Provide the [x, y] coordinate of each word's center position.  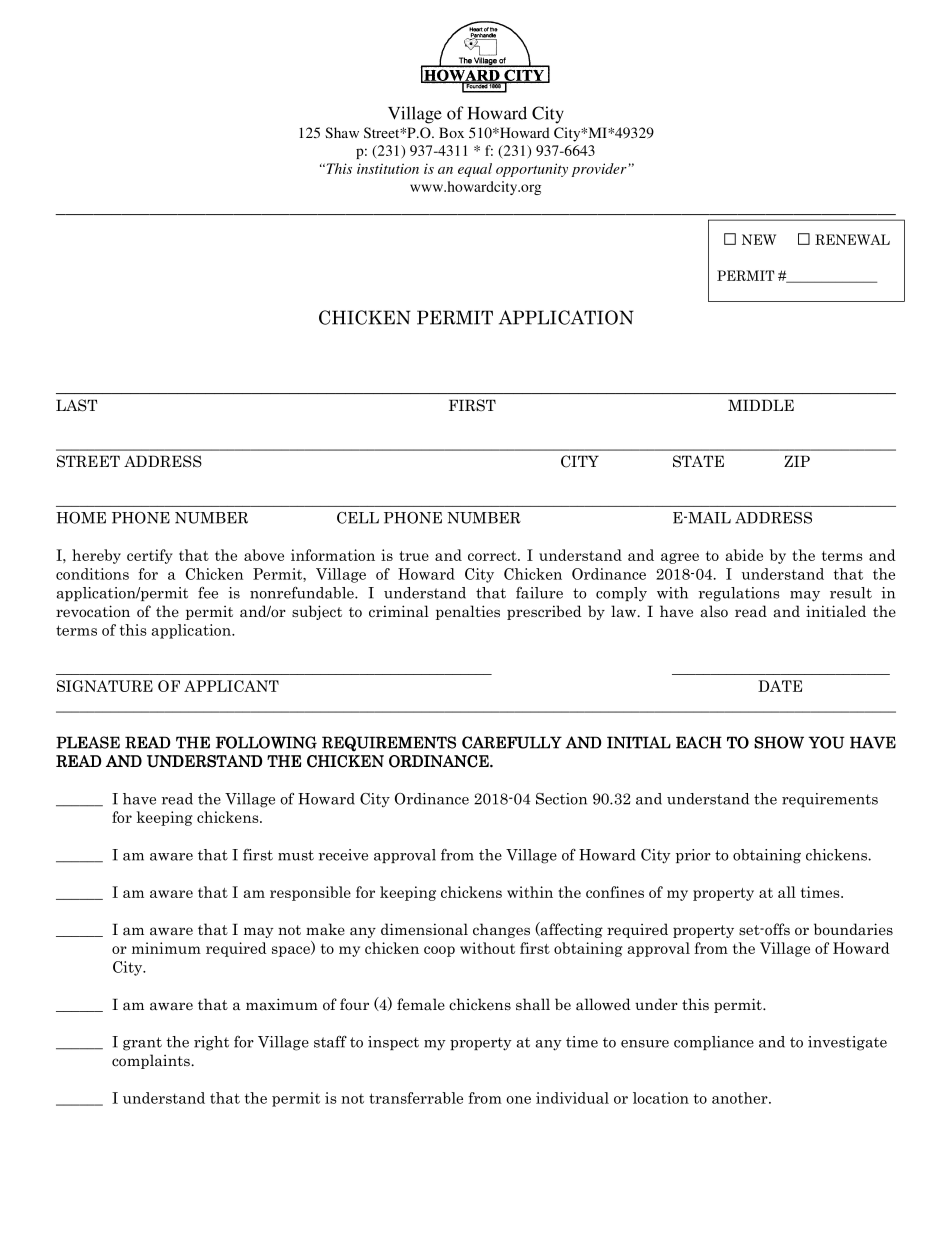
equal [475, 170]
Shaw [342, 133]
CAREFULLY [512, 742]
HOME [81, 518]
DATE [780, 686]
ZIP [797, 461]
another [741, 1098]
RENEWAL [852, 239]
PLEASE [88, 742]
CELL [358, 518]
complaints [152, 1061]
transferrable [416, 1098]
